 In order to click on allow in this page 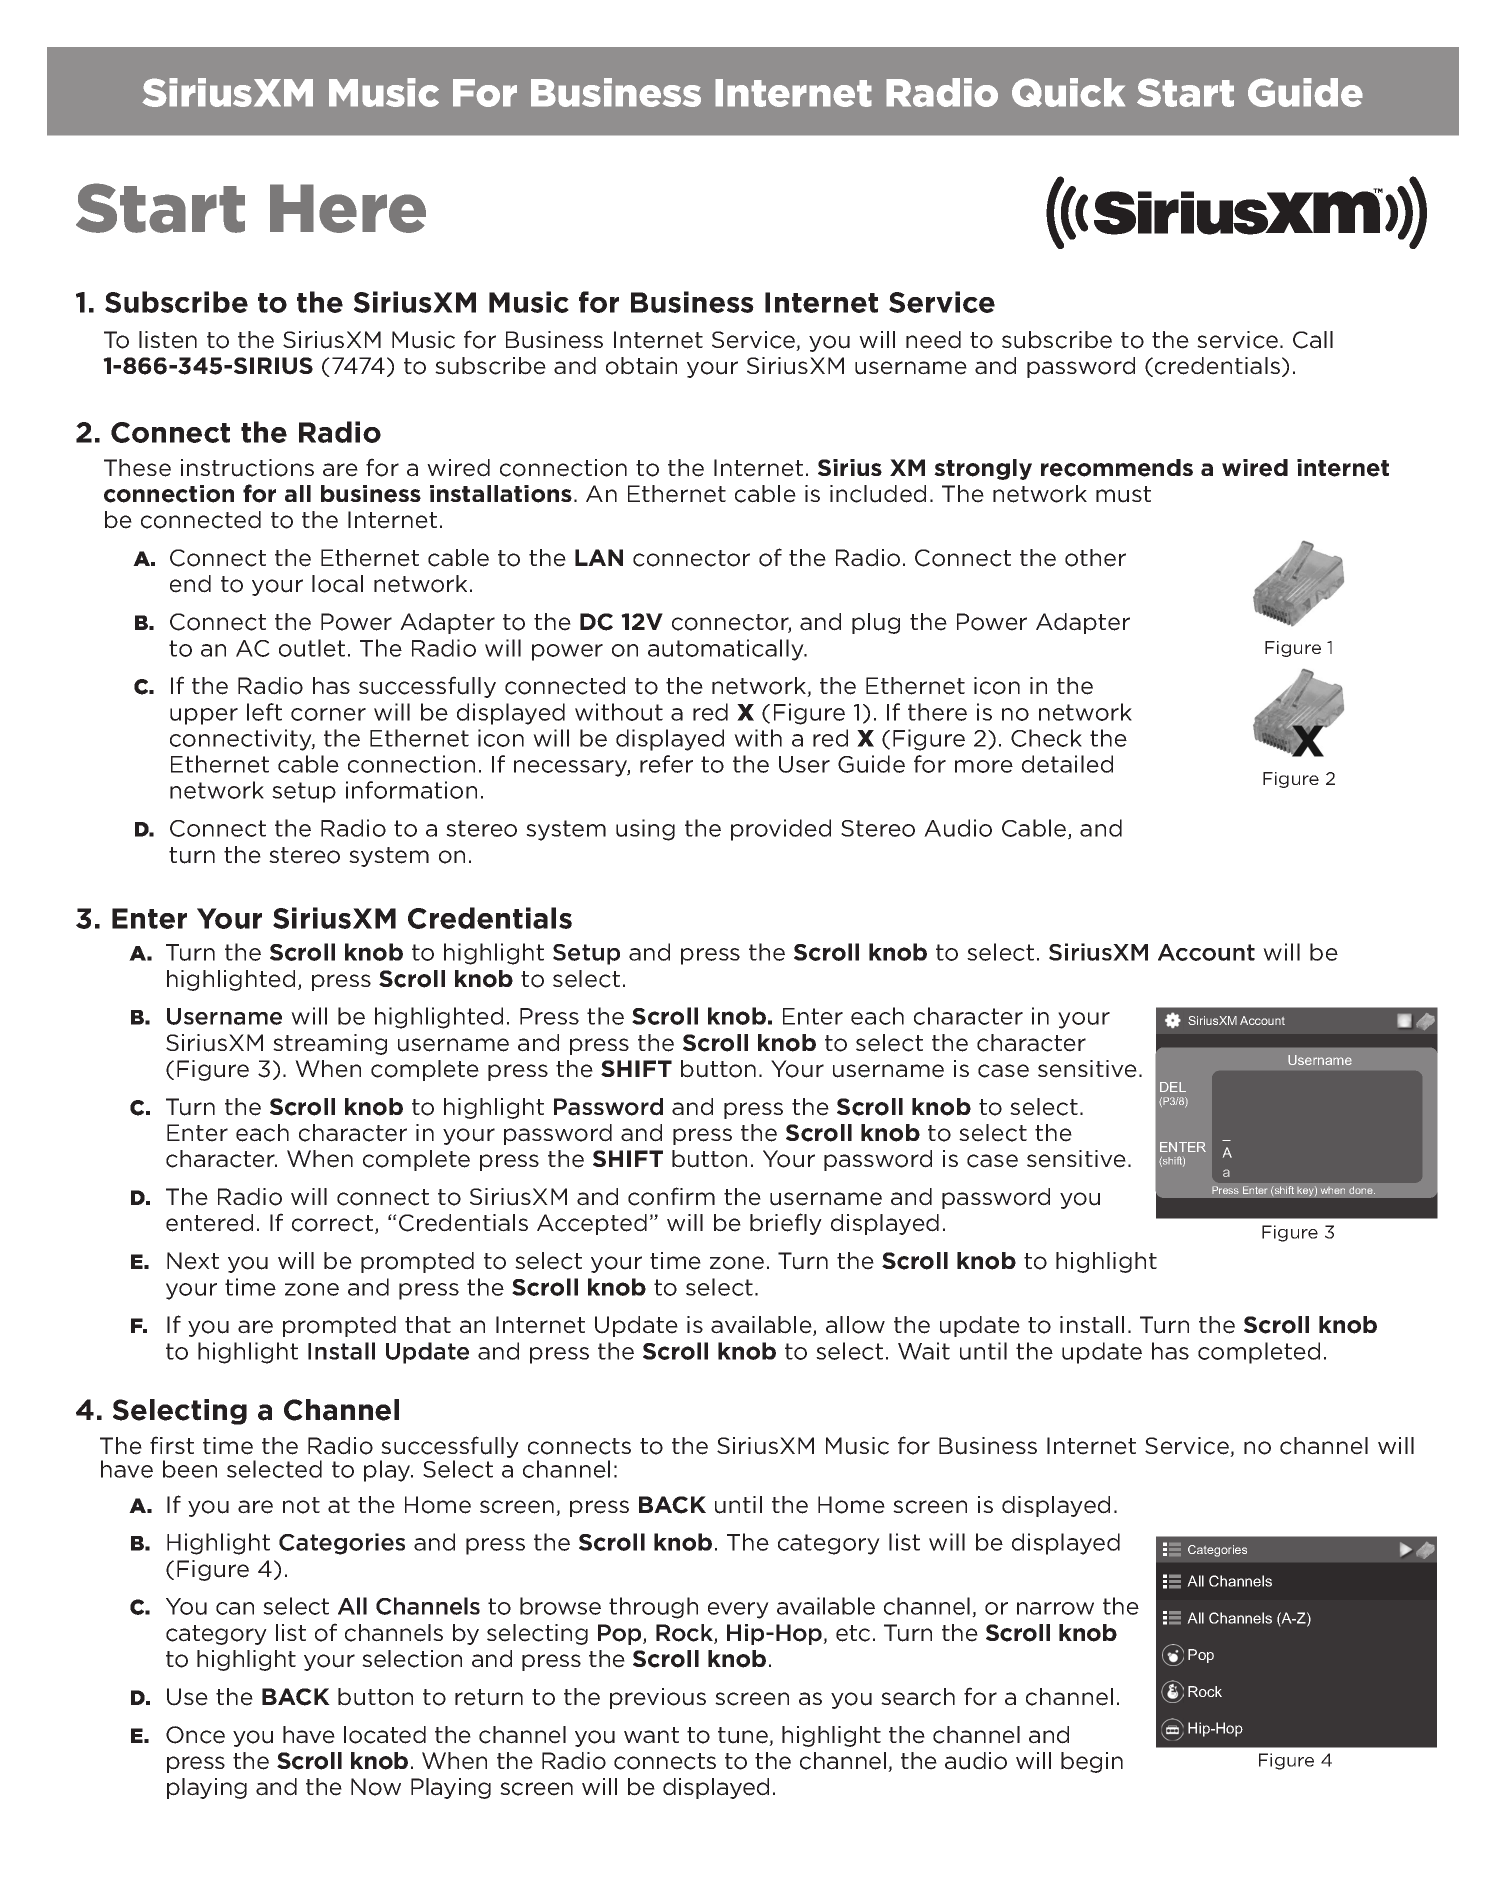, I will do `click(855, 1325)`.
